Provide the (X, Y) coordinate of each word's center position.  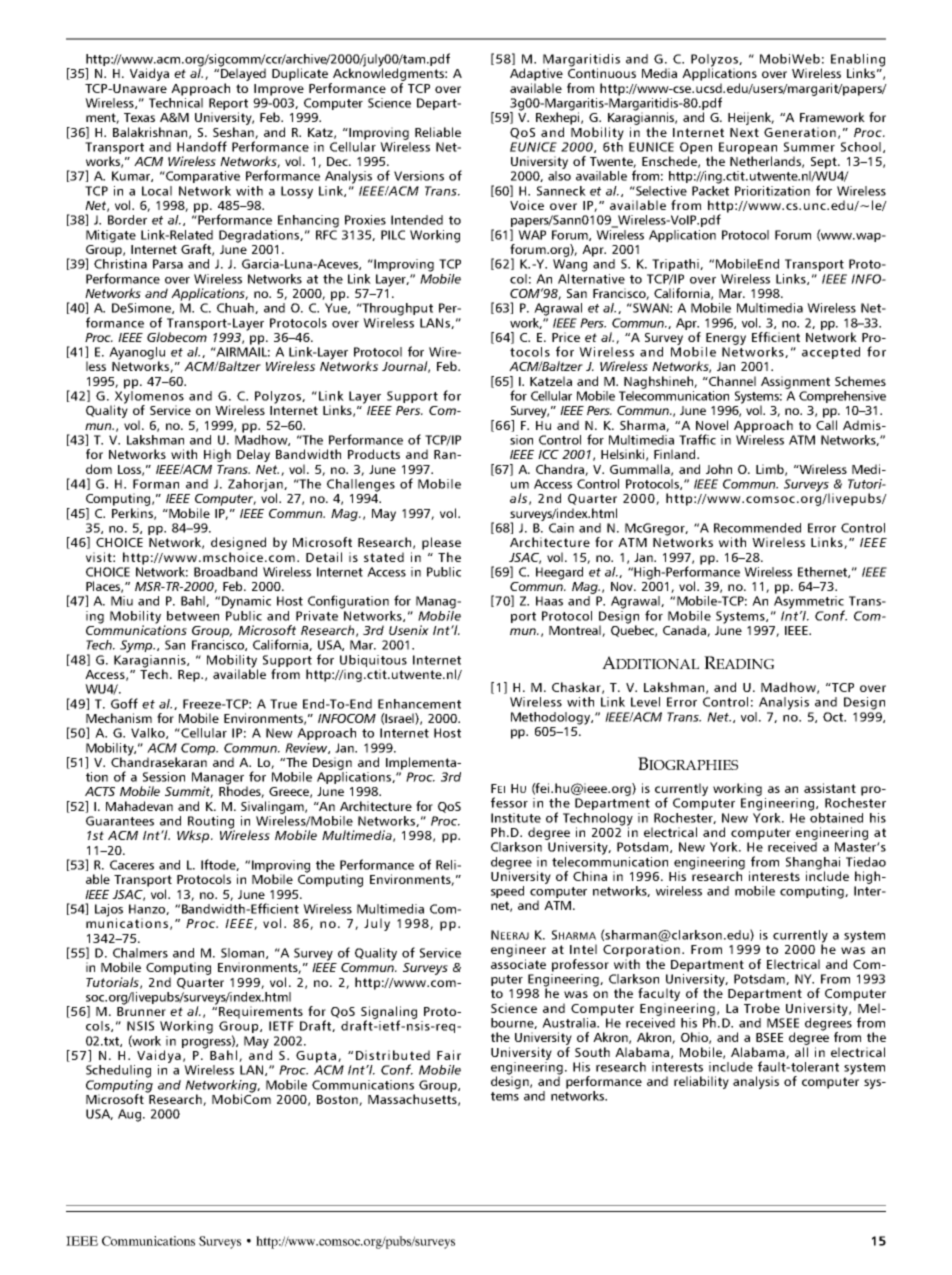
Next (744, 132)
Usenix (409, 630)
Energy (726, 339)
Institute (516, 818)
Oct (834, 717)
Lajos (109, 911)
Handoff (202, 146)
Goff (124, 703)
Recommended (757, 528)
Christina (120, 262)
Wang (570, 265)
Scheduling (118, 1071)
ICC (548, 454)
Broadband (225, 572)
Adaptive (536, 74)
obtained (836, 816)
